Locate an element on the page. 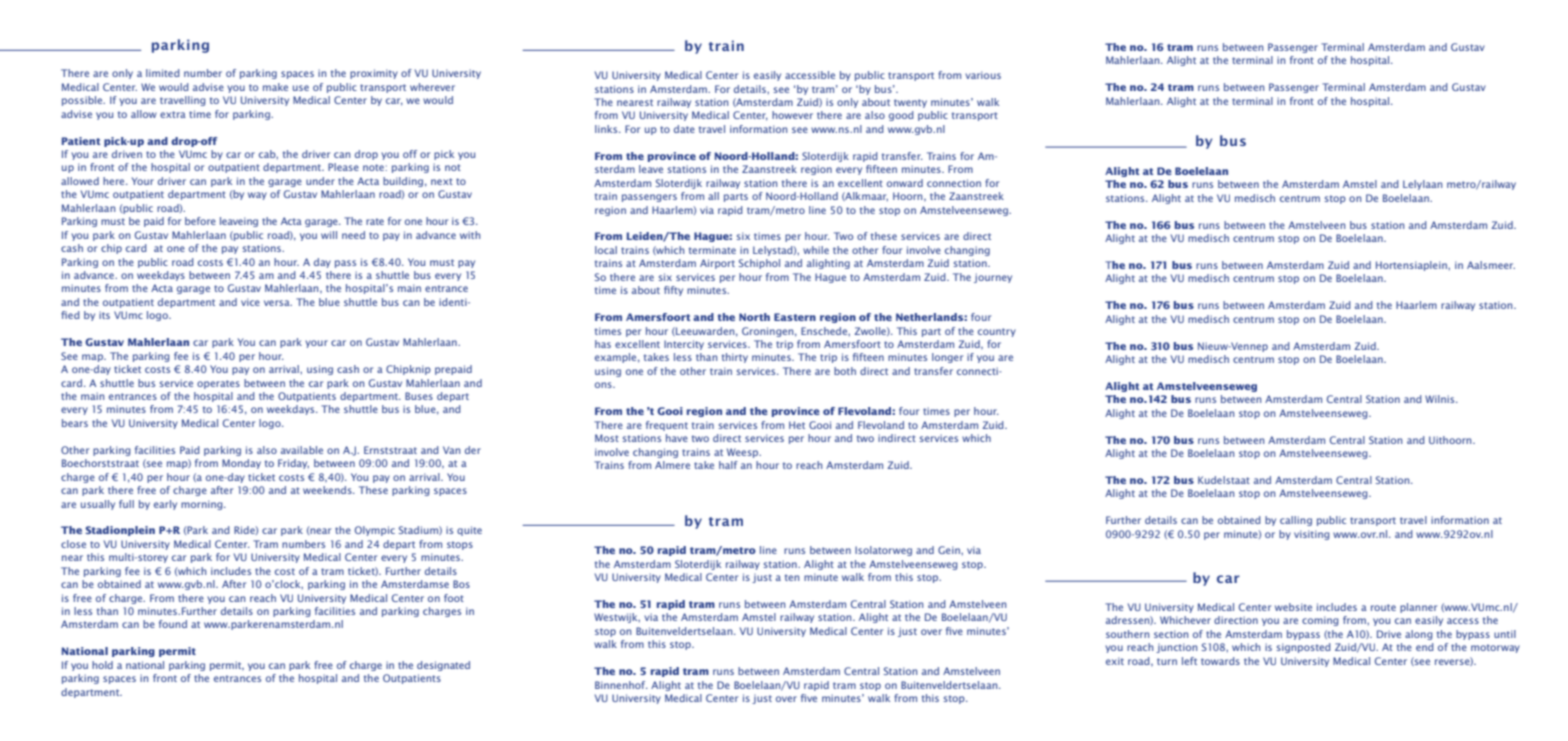  journey is located at coordinates (993, 278).
